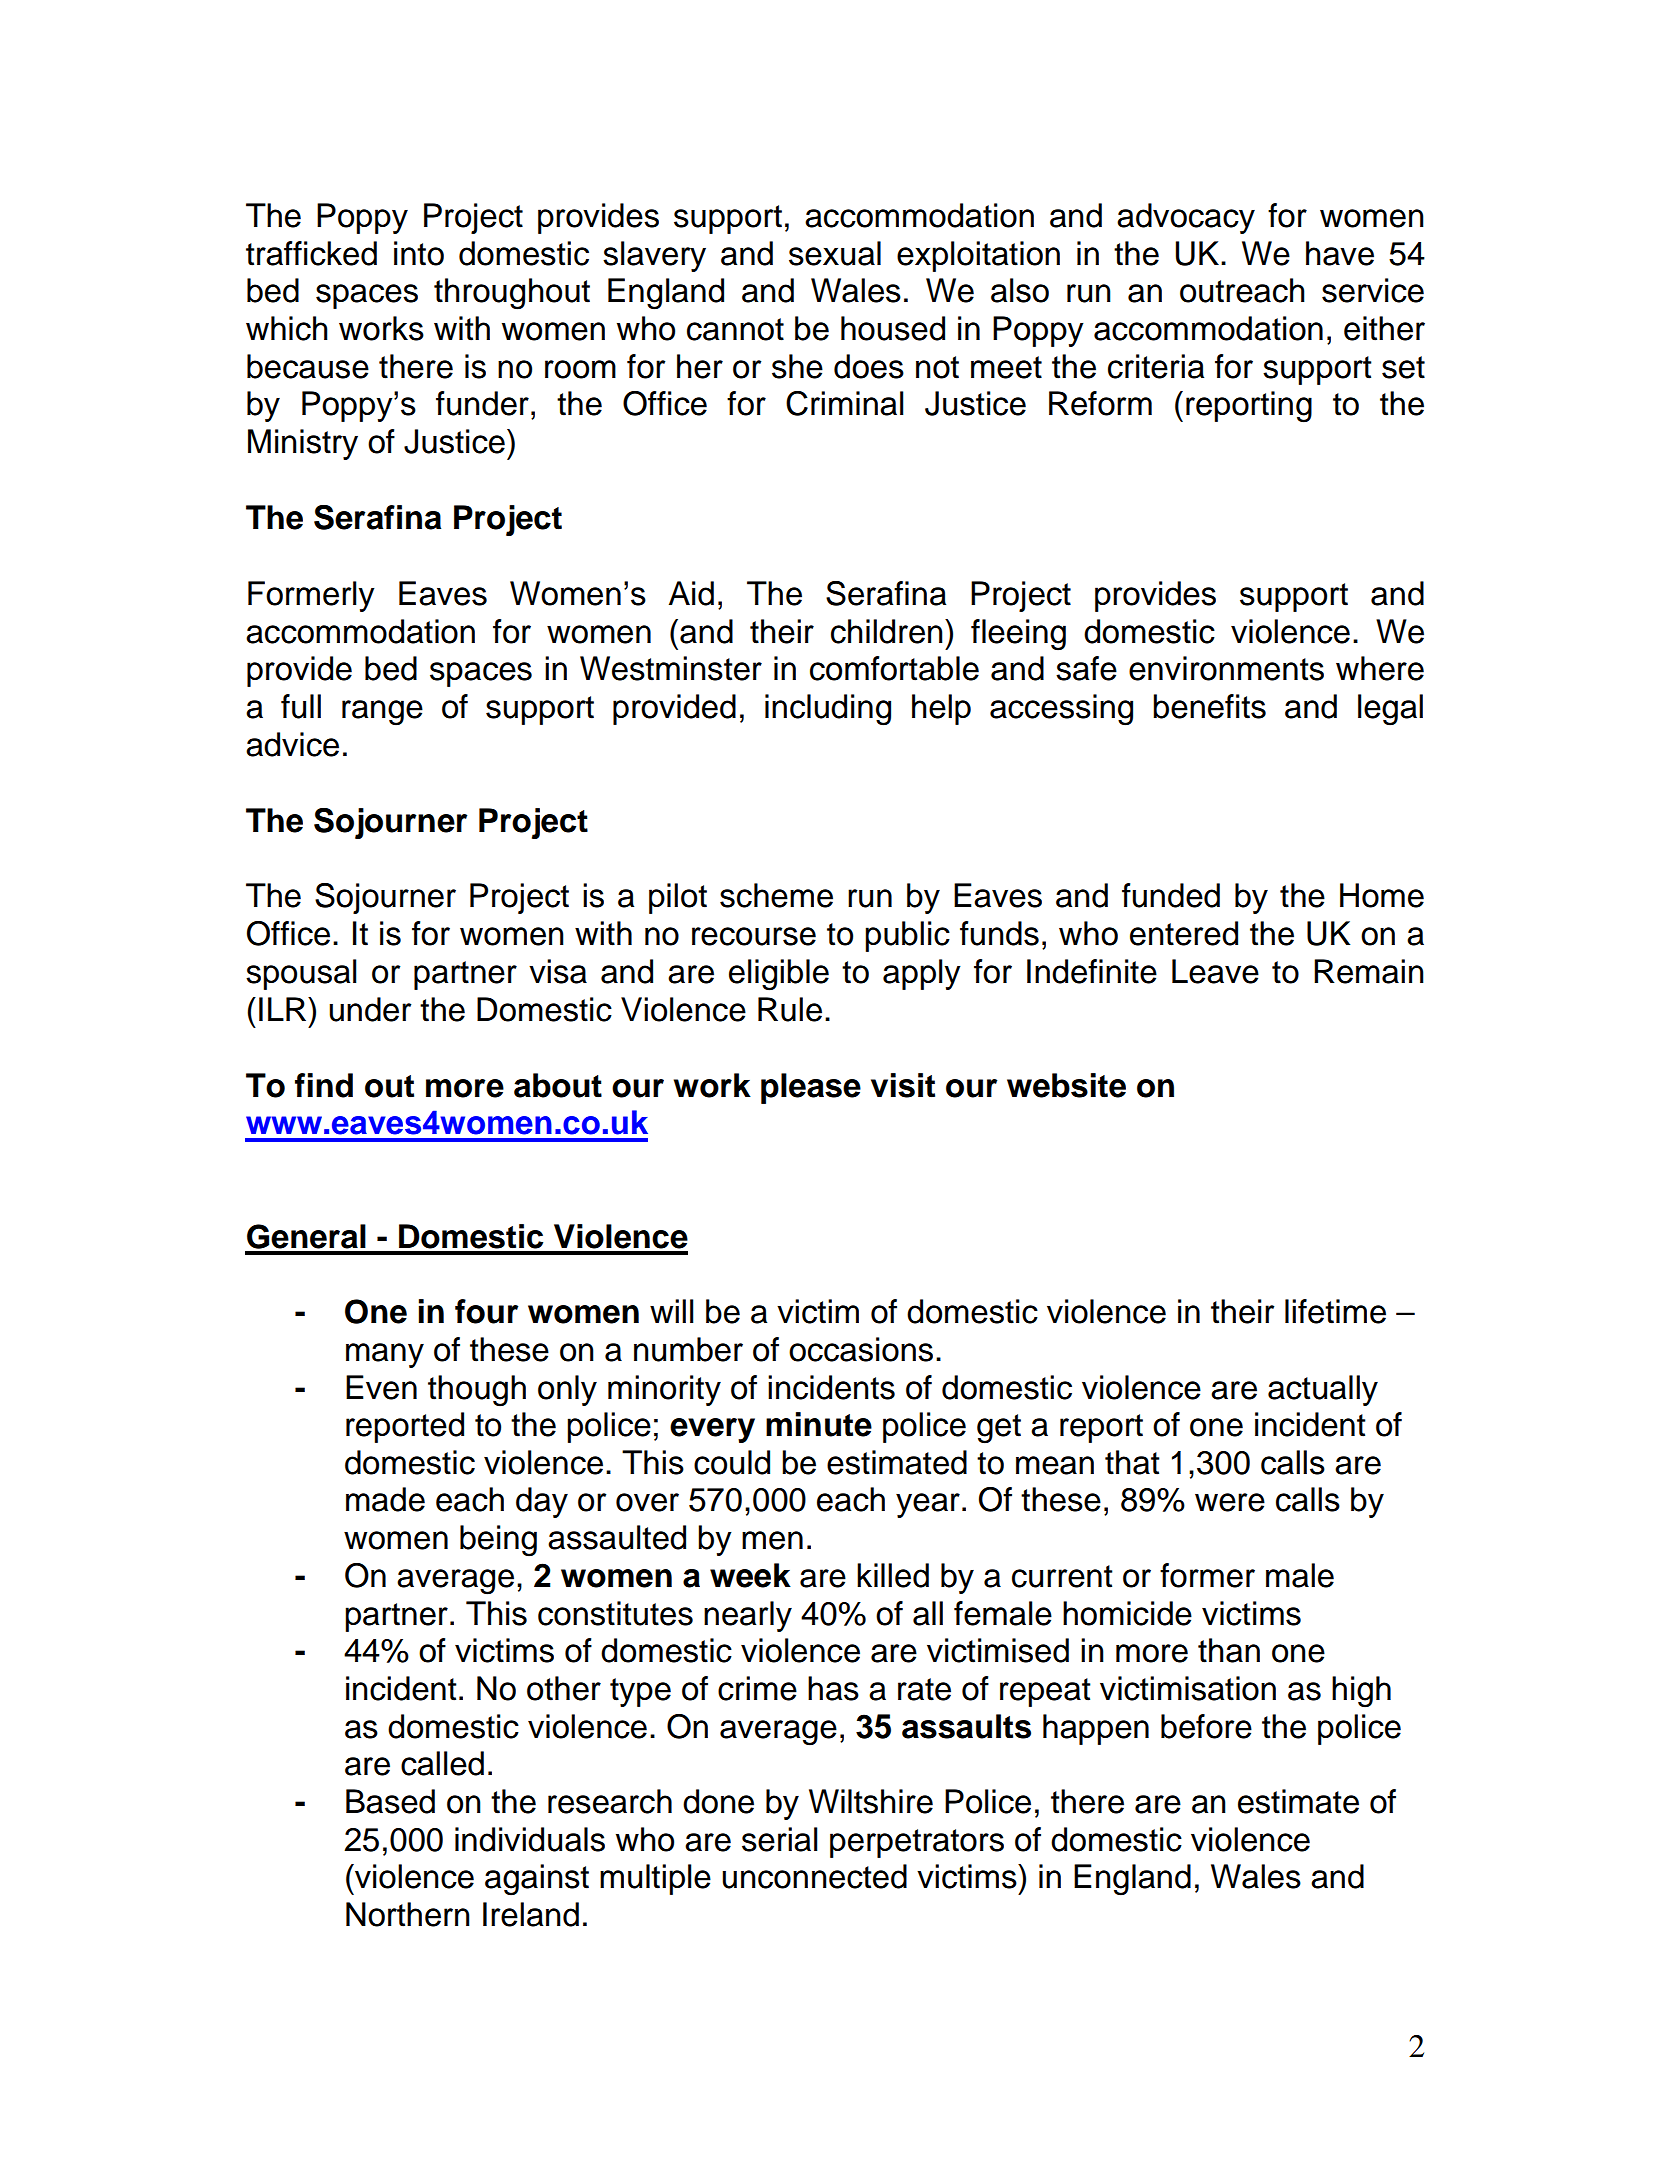 This document has width=1671, height=2163. What do you see at coordinates (1215, 971) in the document?
I see `Leave` at bounding box center [1215, 971].
